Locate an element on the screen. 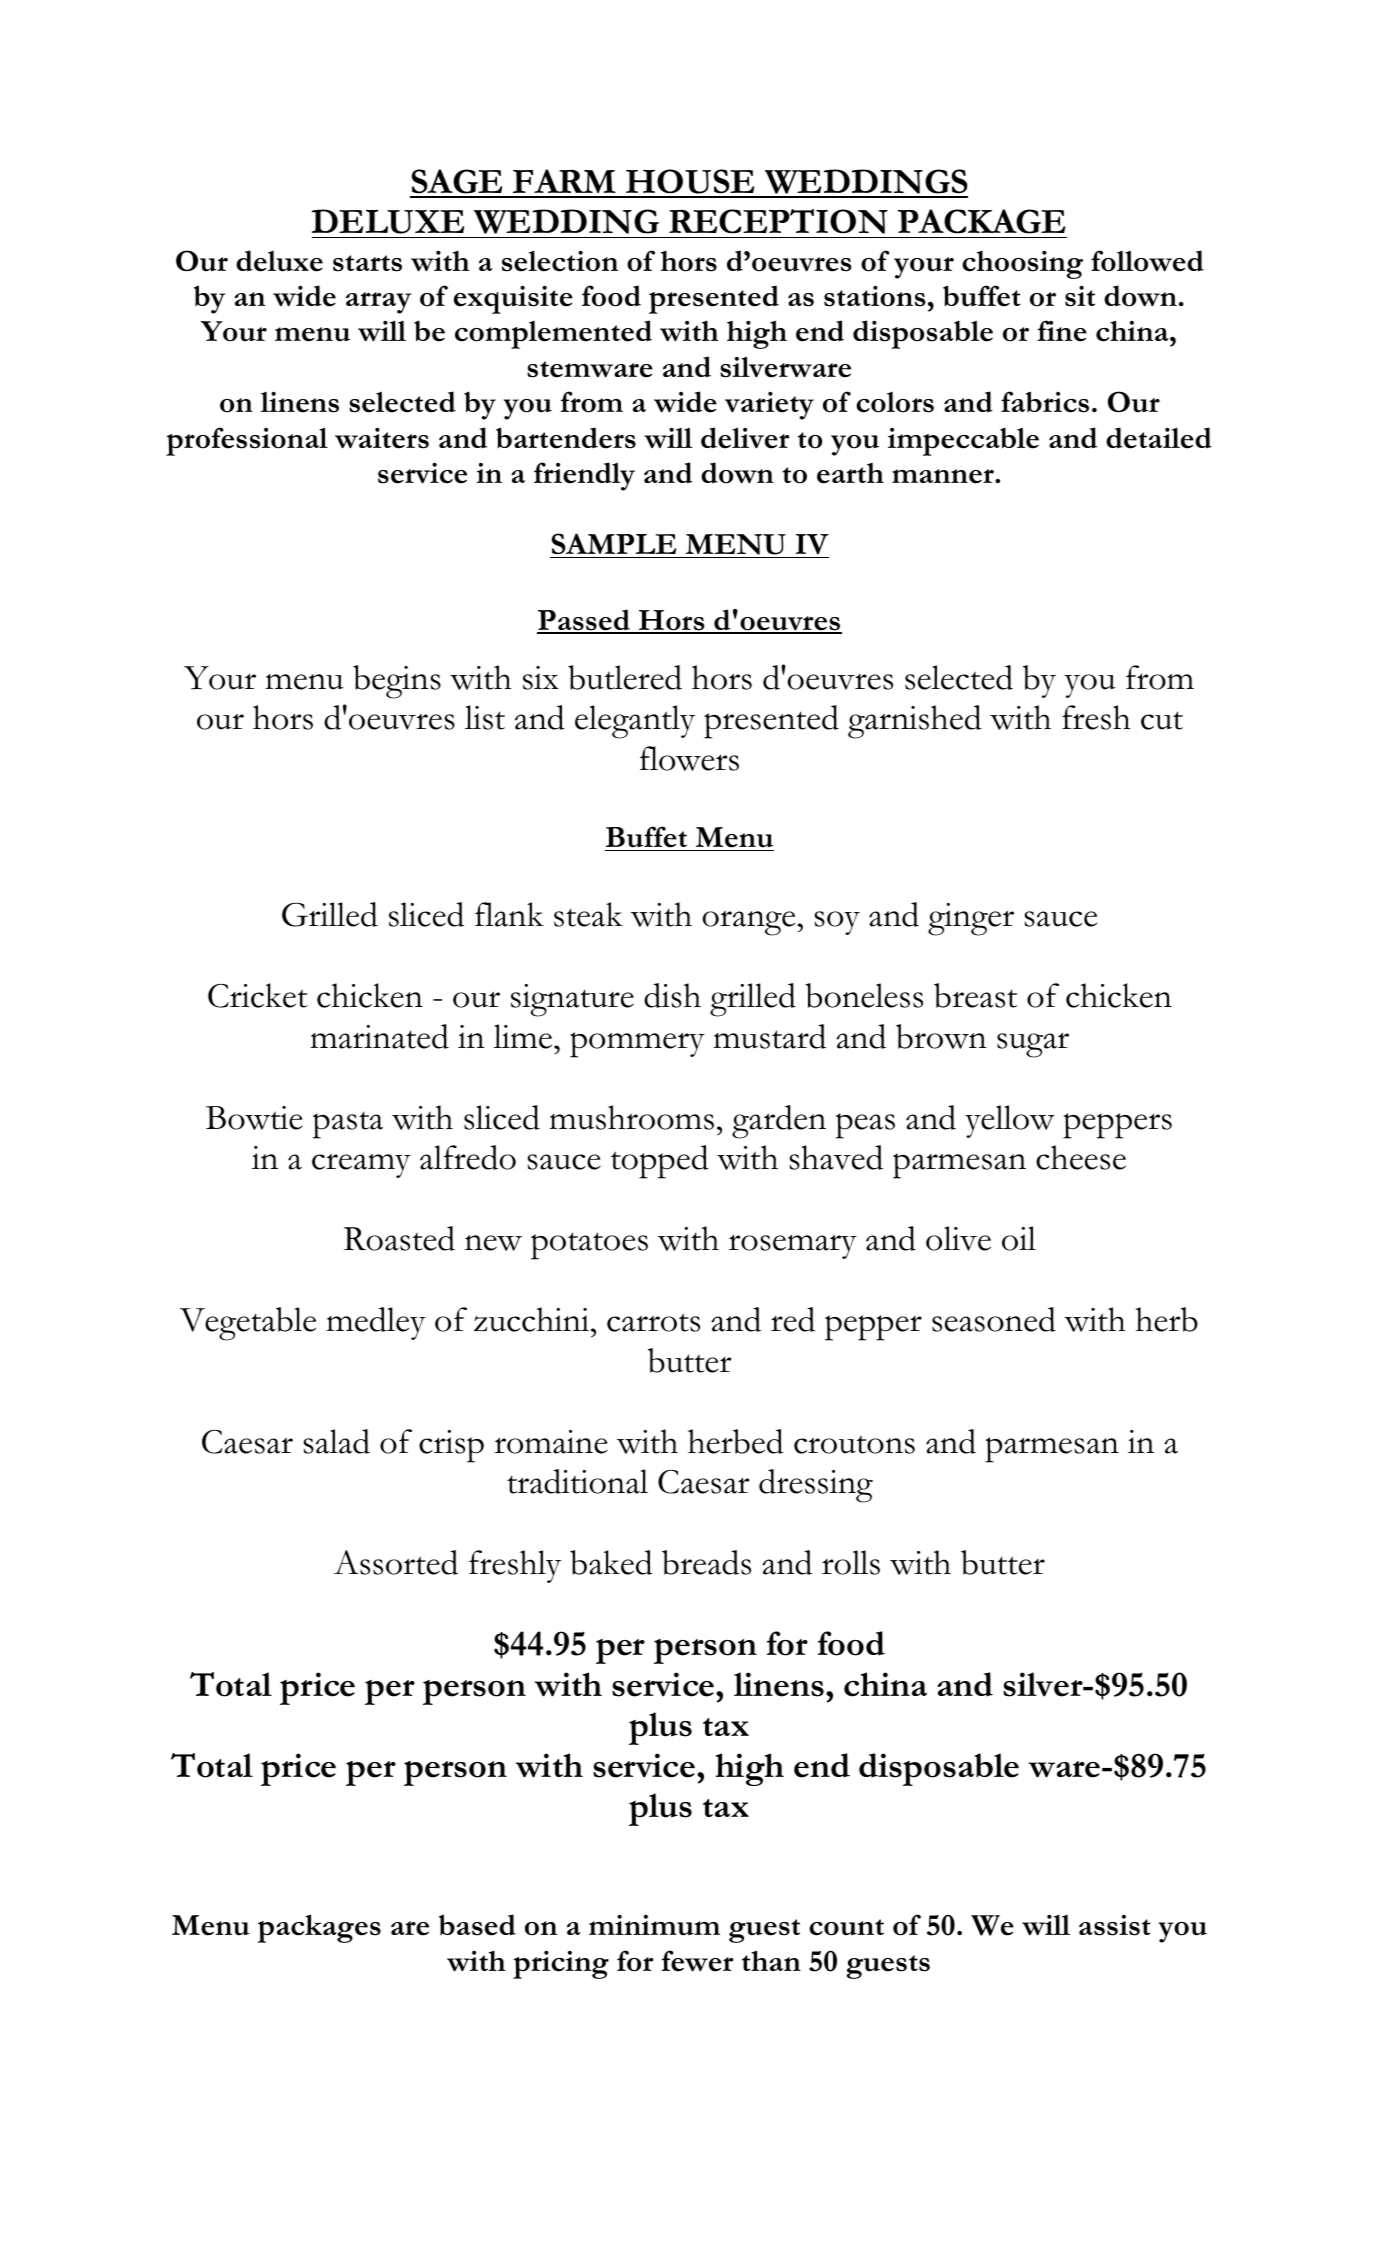 Image resolution: width=1376 pixels, height=2267 pixels. based is located at coordinates (477, 1925).
